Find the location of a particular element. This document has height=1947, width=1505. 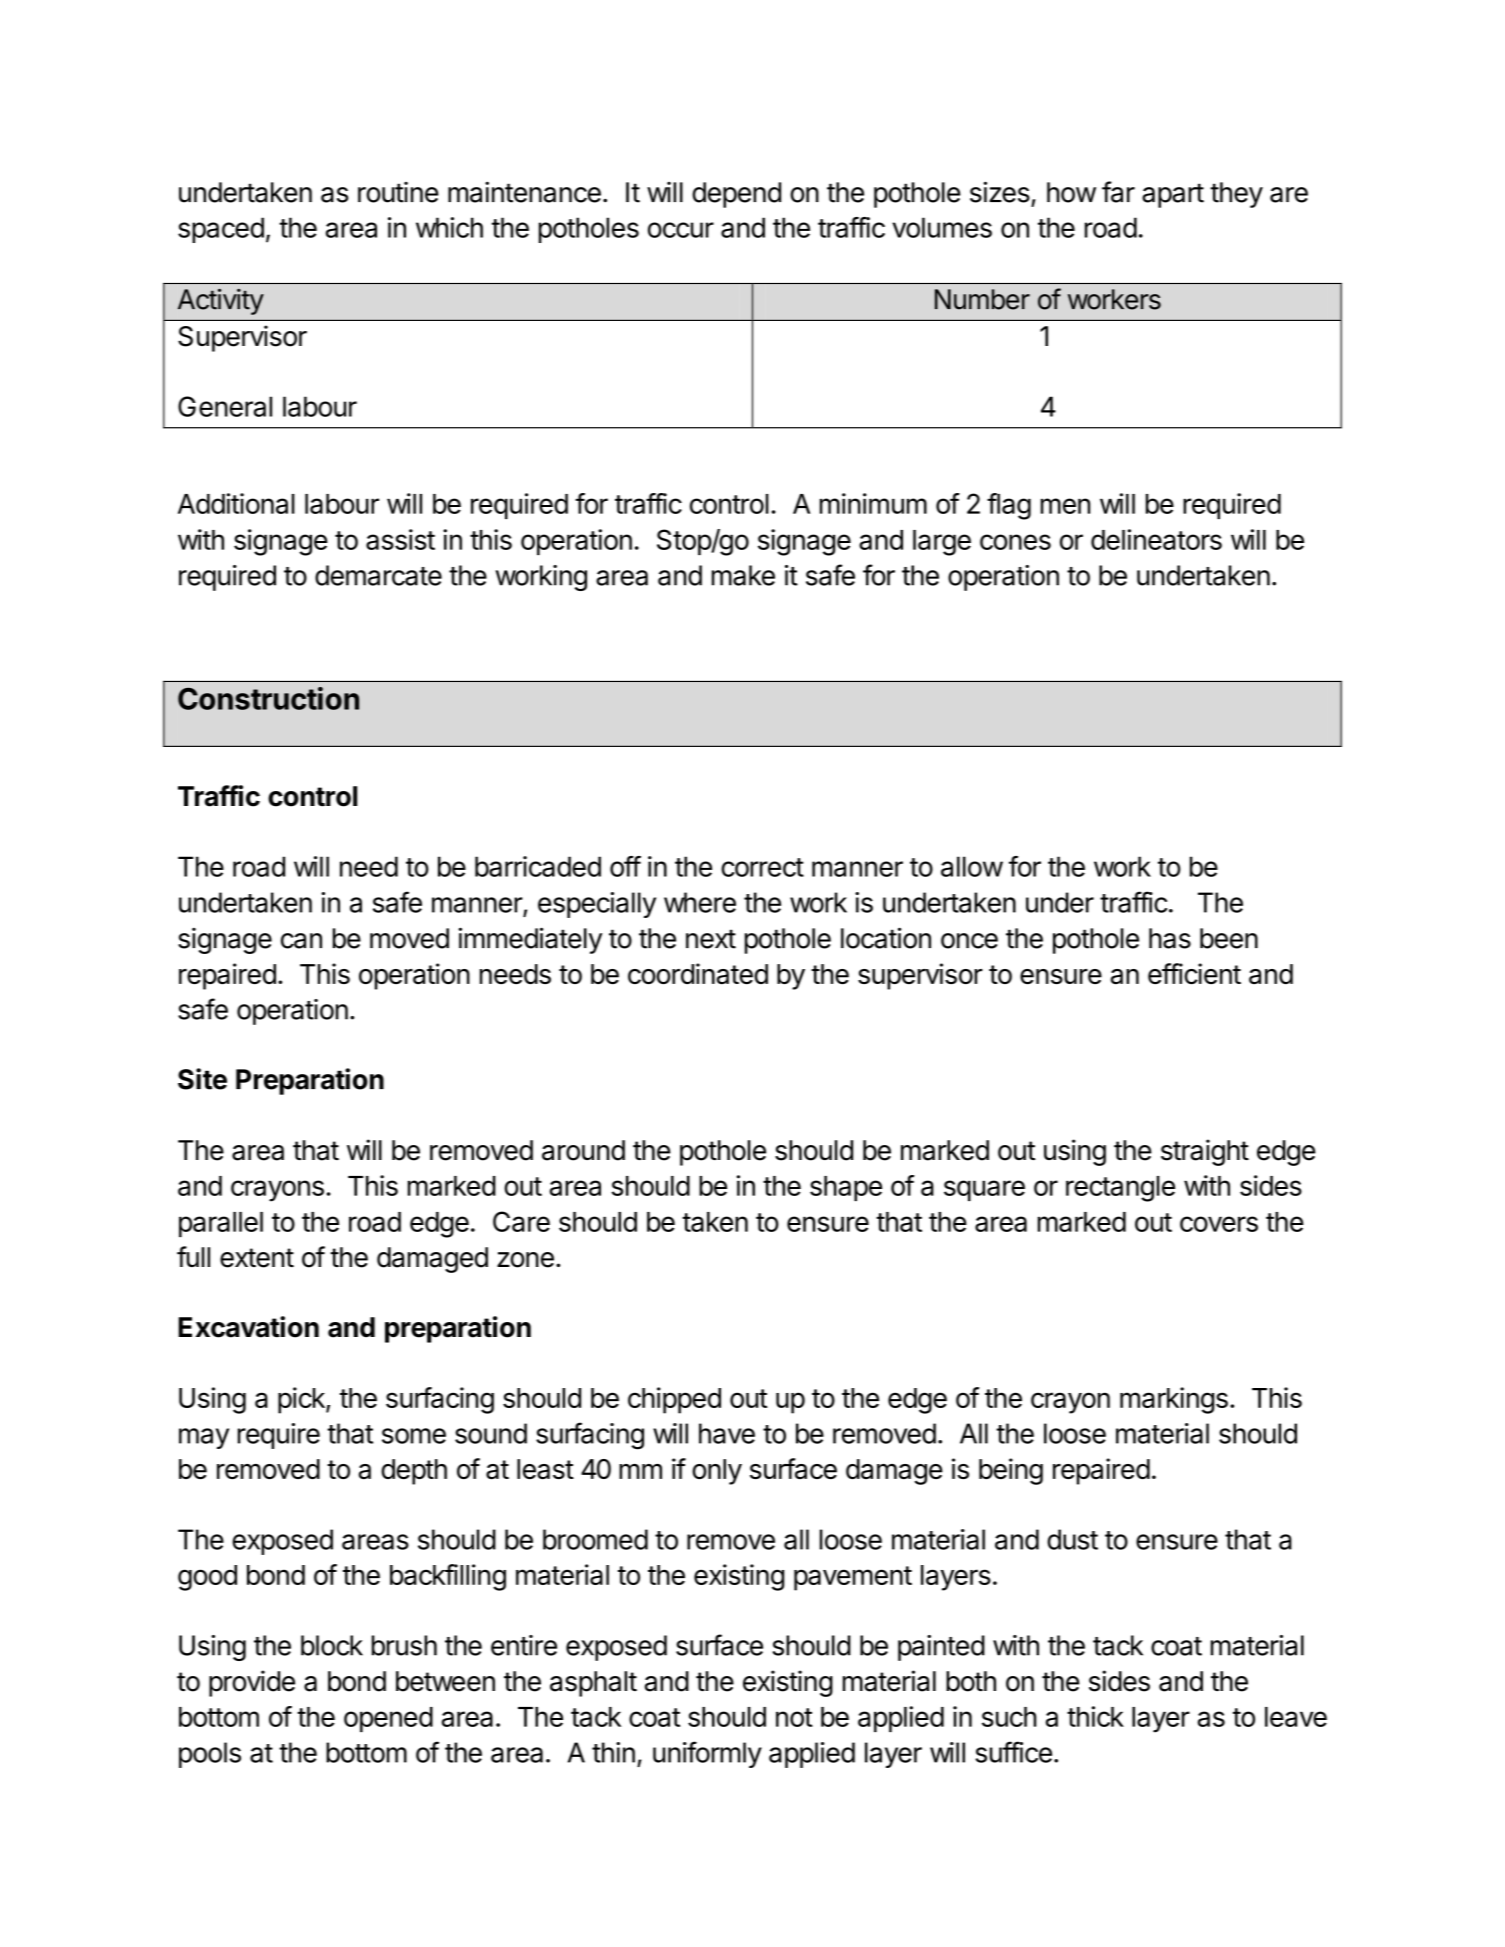

apart is located at coordinates (1173, 195).
